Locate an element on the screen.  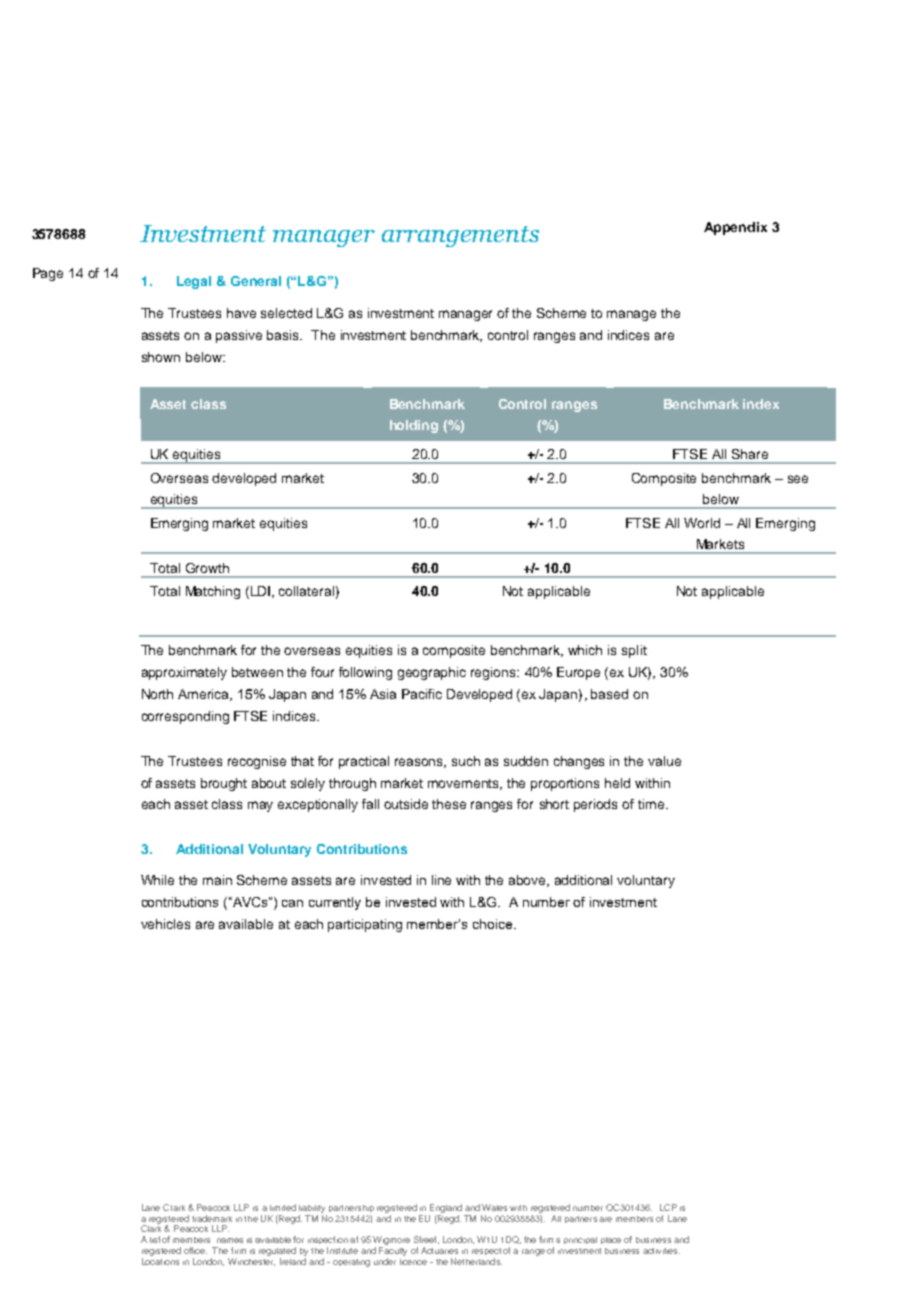
holding is located at coordinates (414, 426).
